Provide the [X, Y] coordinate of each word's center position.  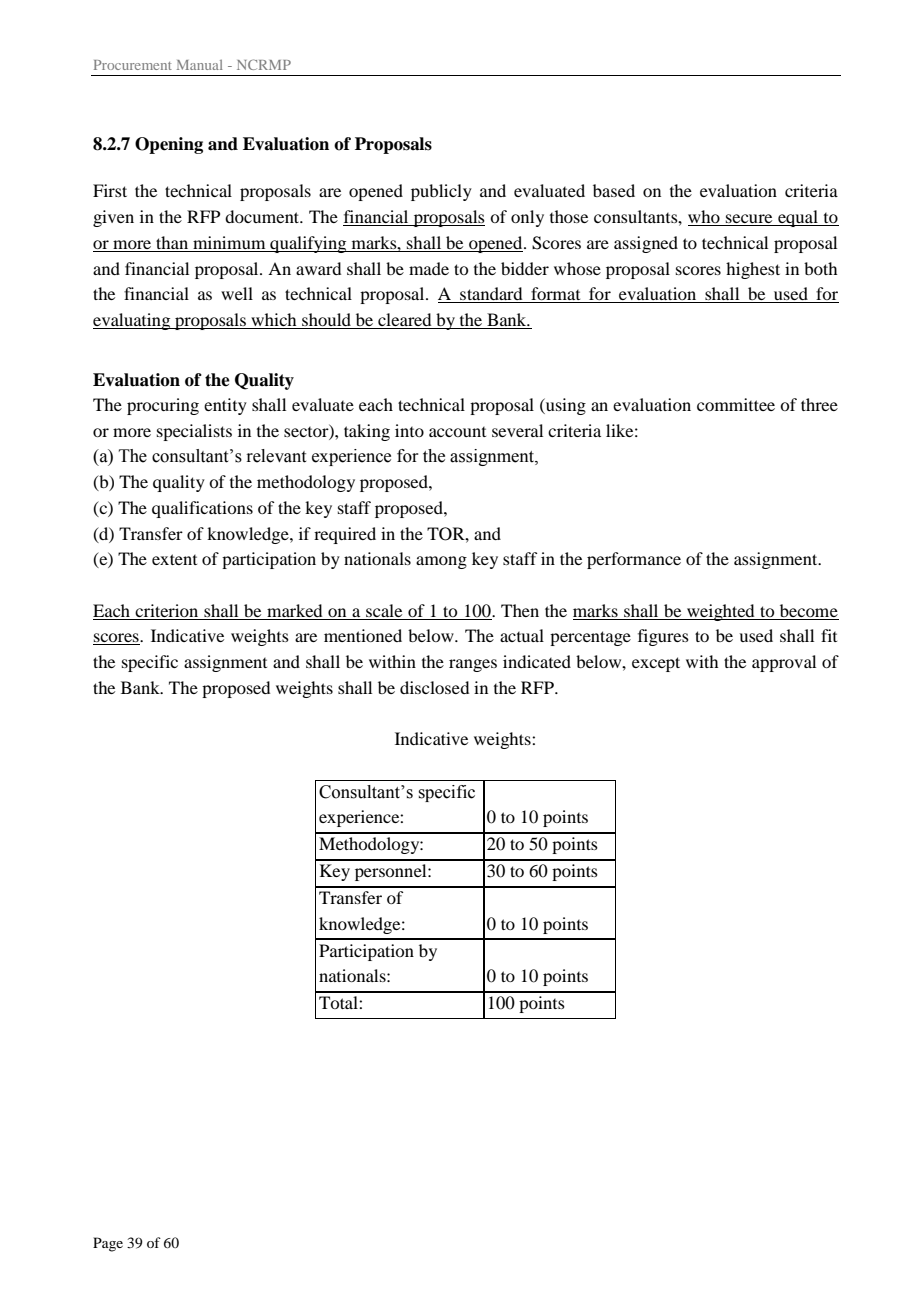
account [457, 432]
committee [736, 404]
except [656, 664]
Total [339, 1002]
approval [784, 663]
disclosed [434, 687]
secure [749, 220]
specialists [194, 432]
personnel [392, 872]
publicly [441, 192]
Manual [200, 65]
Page [108, 1244]
